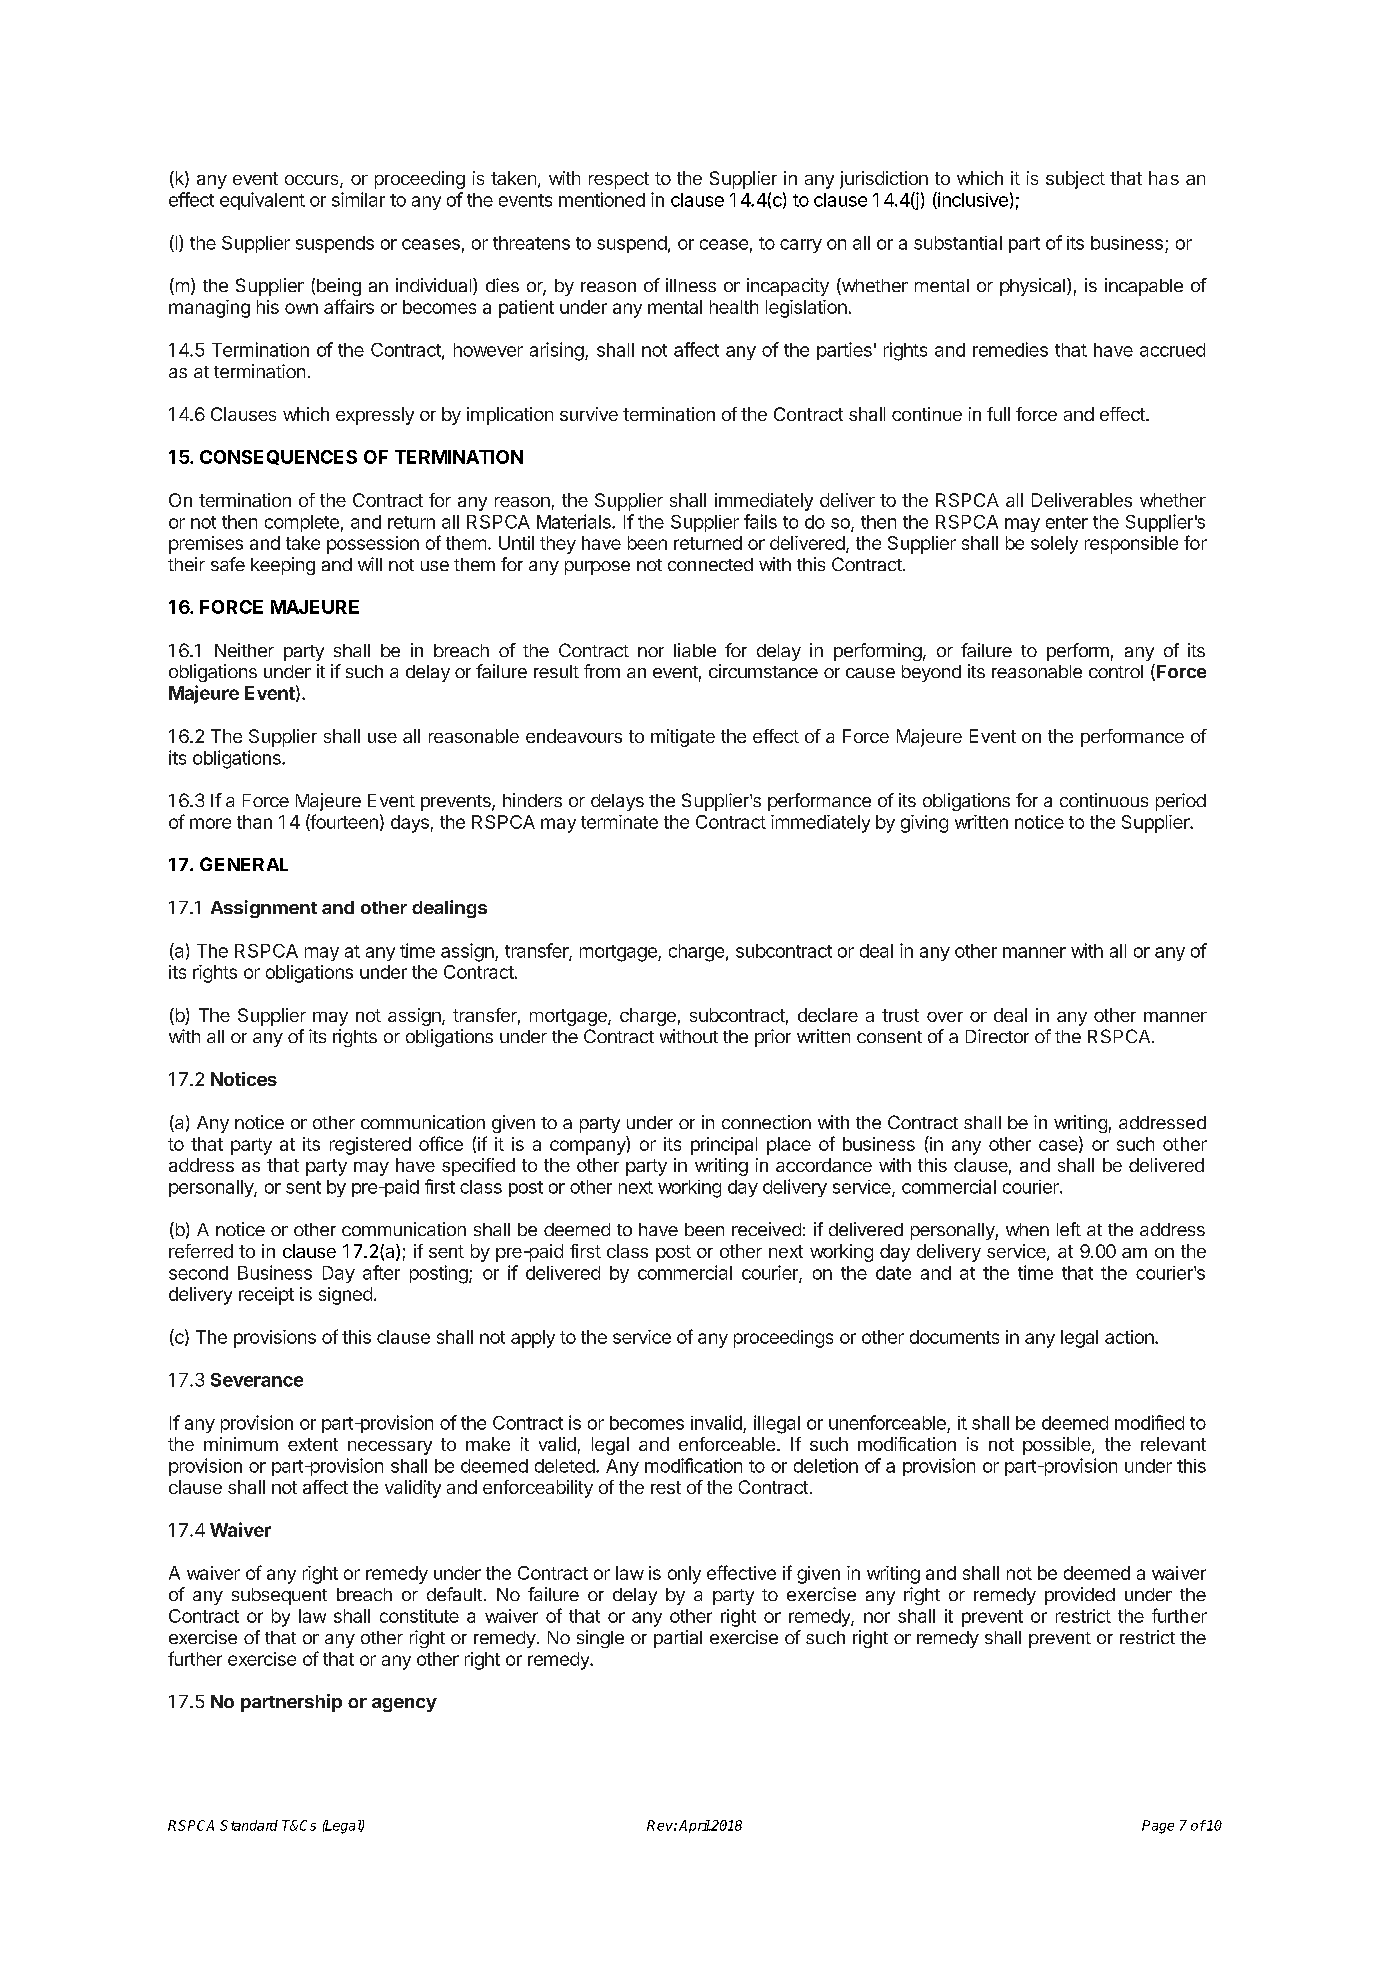 This page has width=1389, height=1963. I want to click on received, so click(766, 1229).
